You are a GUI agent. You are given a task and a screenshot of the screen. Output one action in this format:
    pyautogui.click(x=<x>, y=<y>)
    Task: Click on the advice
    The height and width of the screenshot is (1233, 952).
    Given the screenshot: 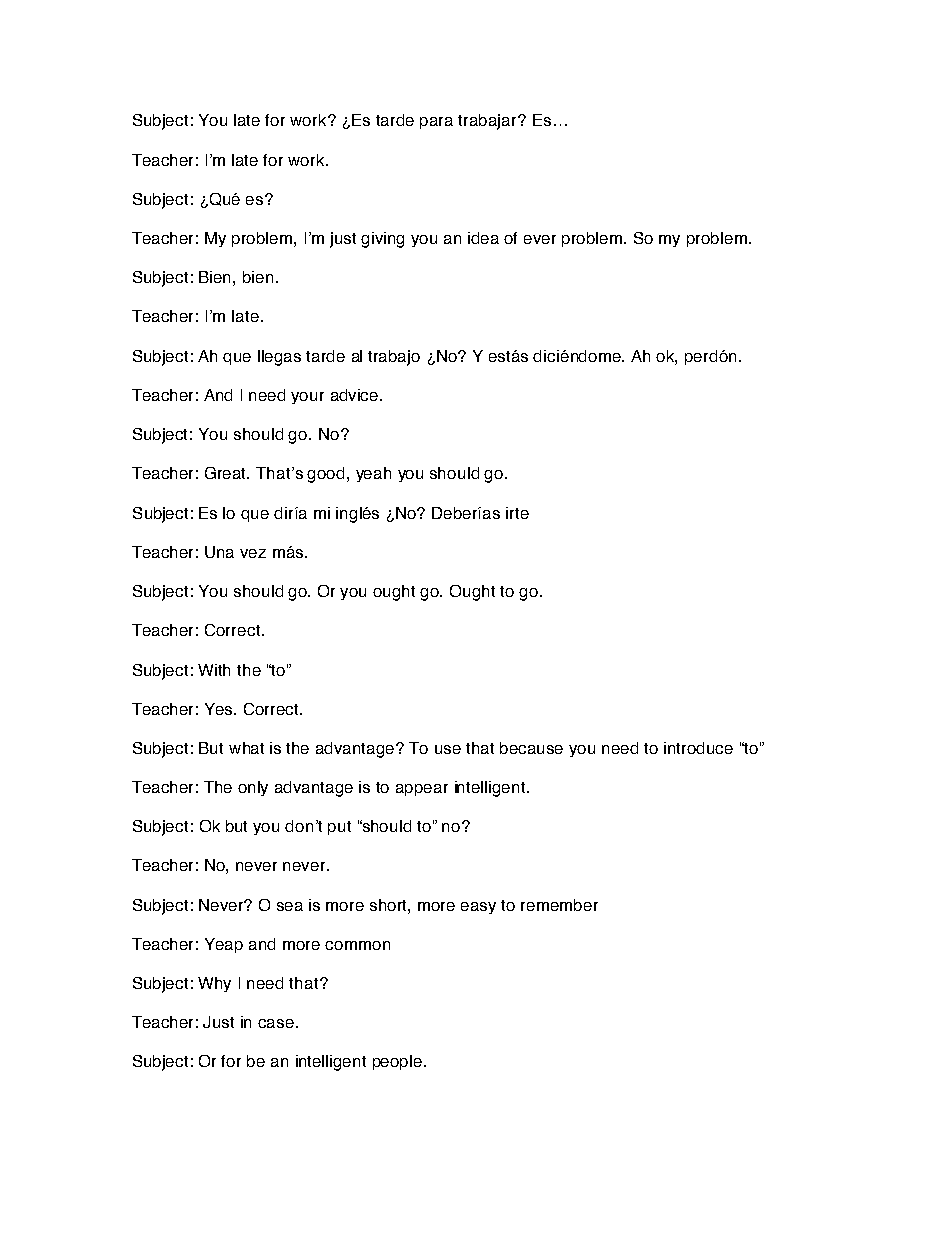 What is the action you would take?
    pyautogui.click(x=356, y=395)
